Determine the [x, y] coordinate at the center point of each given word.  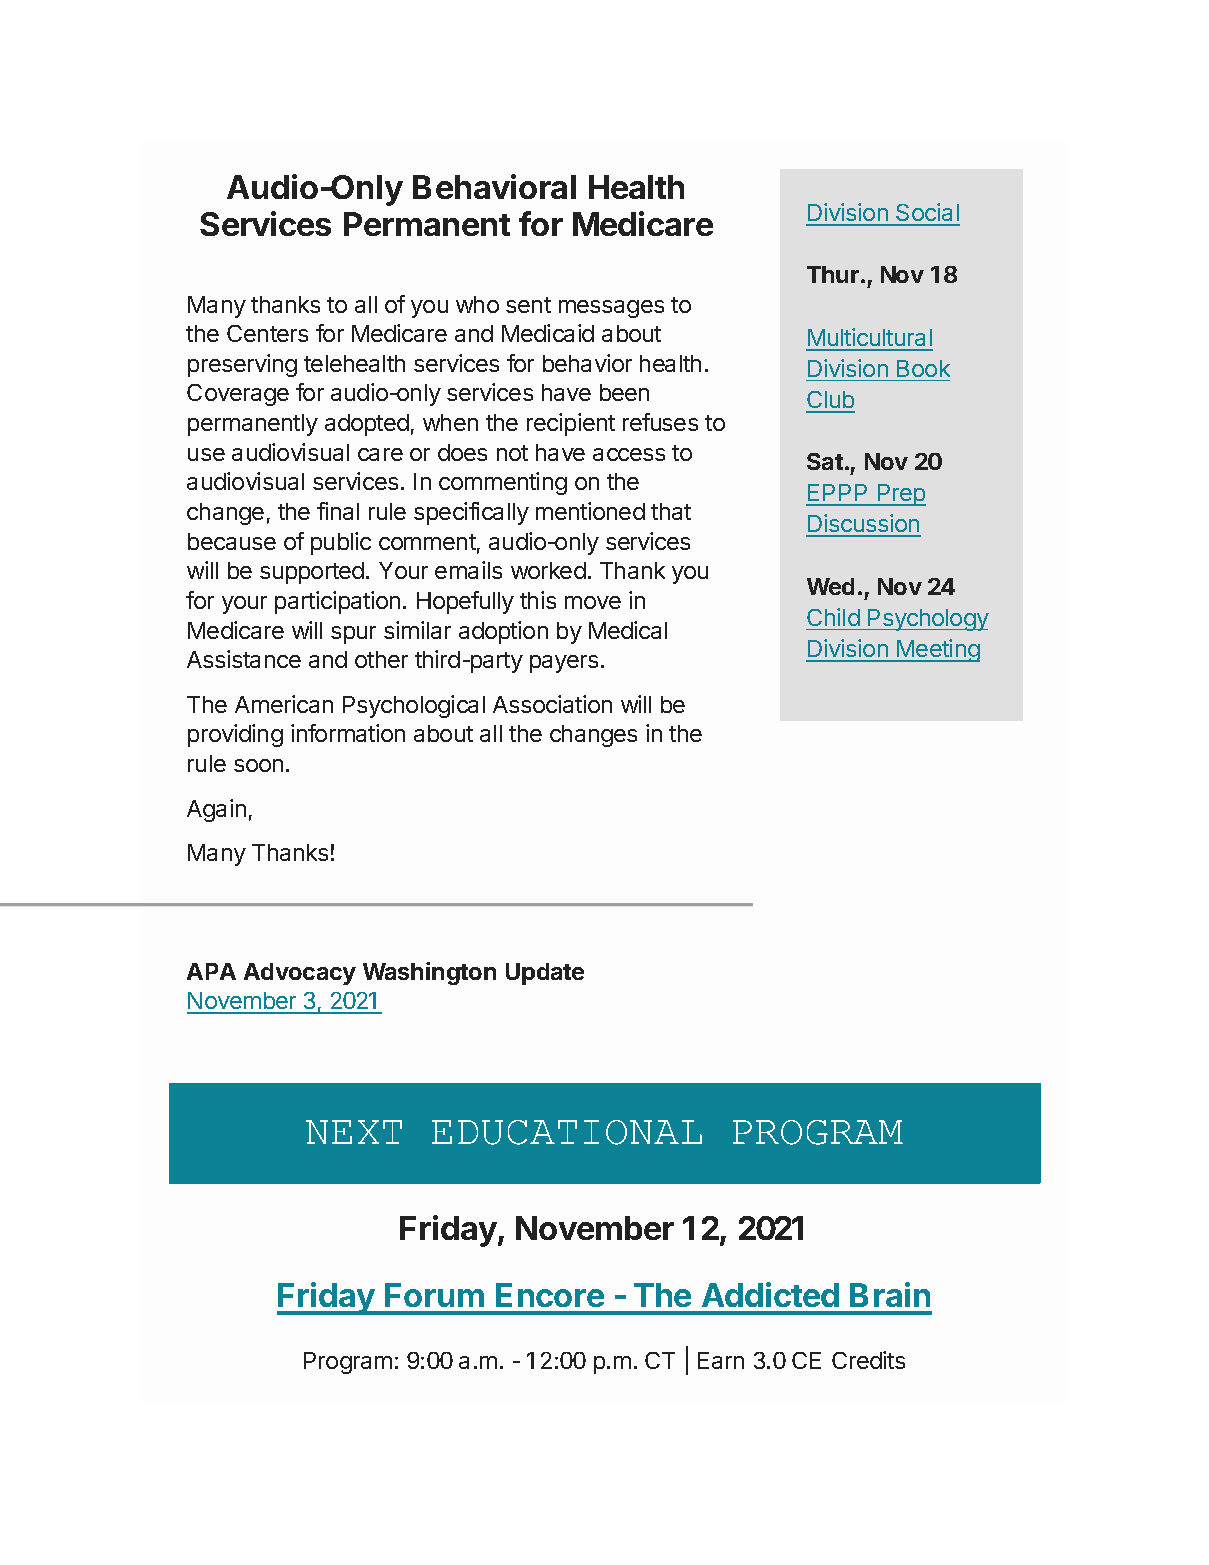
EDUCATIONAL [567, 1132]
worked [548, 570]
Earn [721, 1360]
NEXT [354, 1132]
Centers [267, 333]
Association [552, 704]
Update [545, 974]
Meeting [937, 650]
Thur [834, 274]
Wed [830, 586]
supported [312, 573]
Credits [868, 1360]
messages [611, 309]
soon [258, 765]
